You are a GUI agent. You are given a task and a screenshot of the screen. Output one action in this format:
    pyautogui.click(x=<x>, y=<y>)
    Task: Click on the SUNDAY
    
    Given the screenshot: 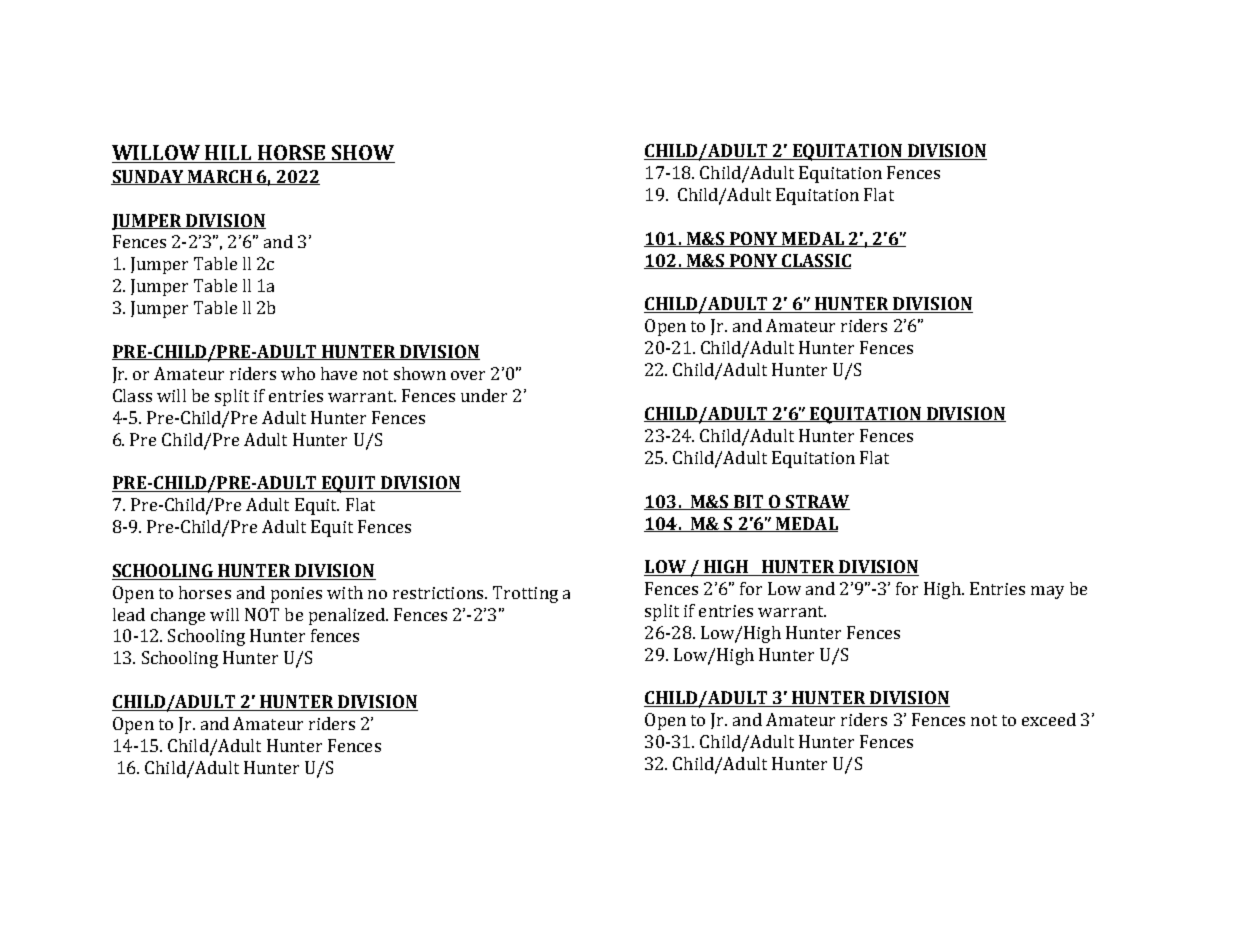 What is the action you would take?
    pyautogui.click(x=148, y=177)
